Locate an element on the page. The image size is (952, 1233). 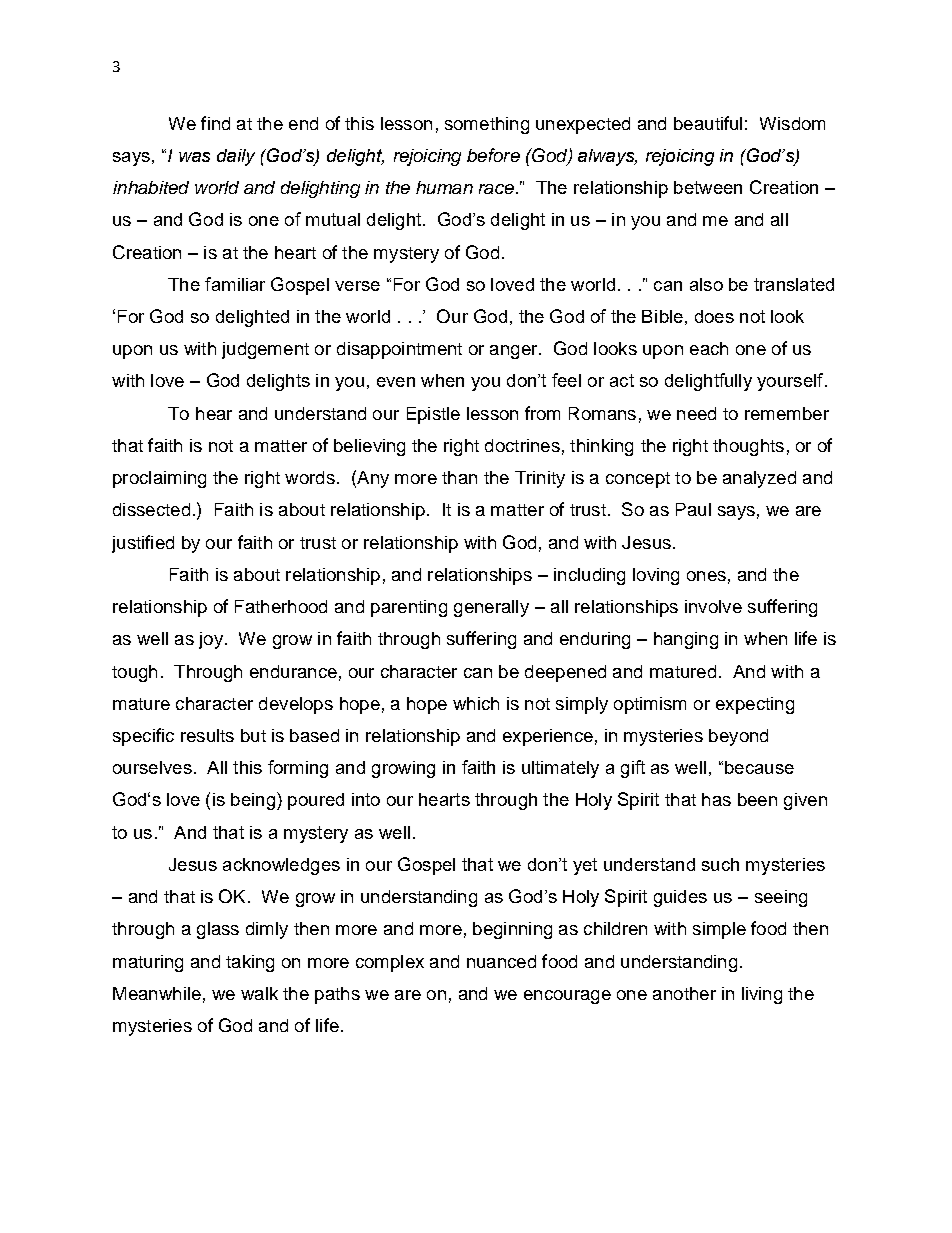
justified is located at coordinates (143, 544).
